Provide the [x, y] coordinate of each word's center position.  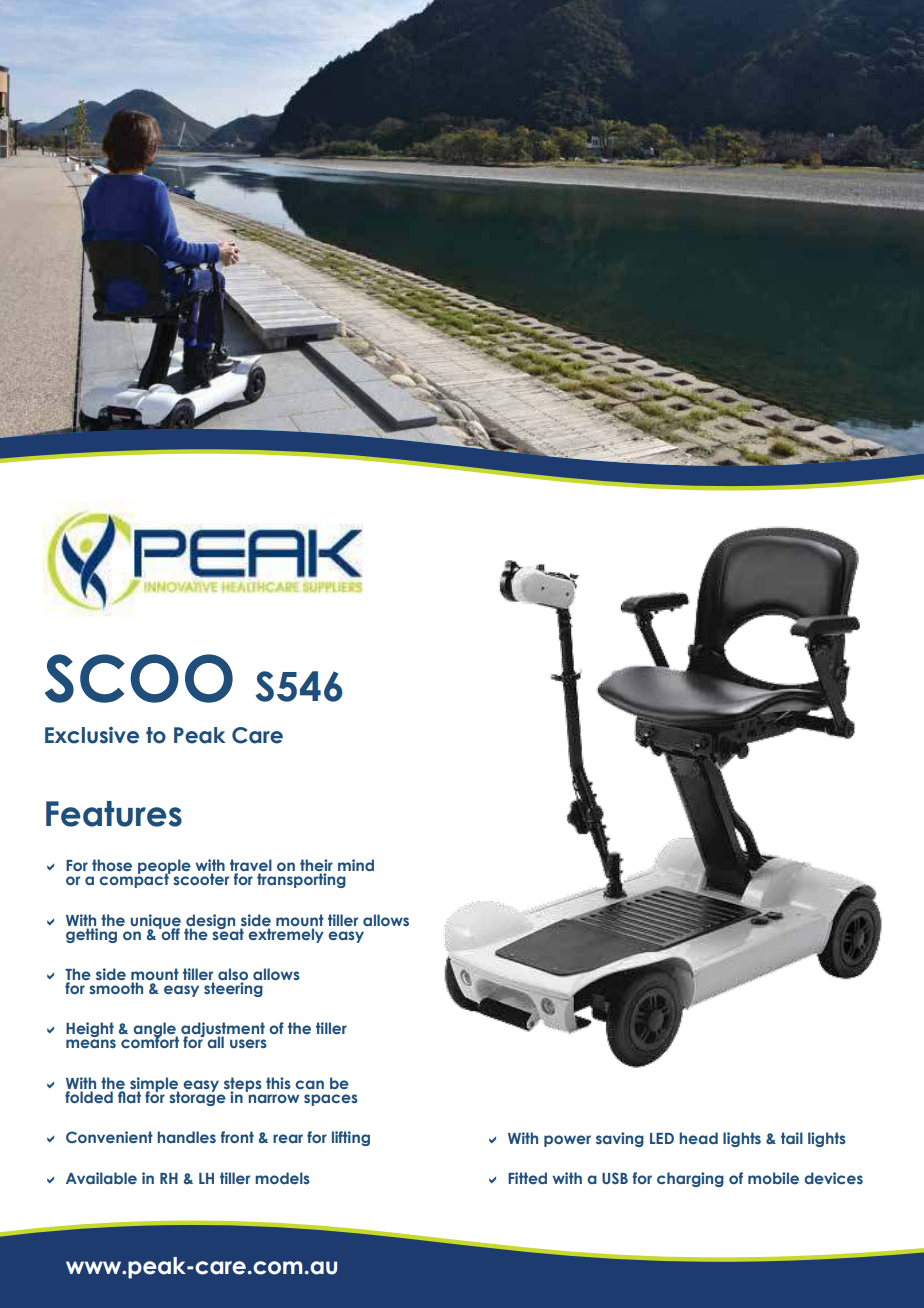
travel [251, 866]
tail [792, 1138]
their [316, 866]
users [248, 1043]
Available [101, 1178]
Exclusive [92, 735]
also [233, 975]
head [698, 1138]
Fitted [527, 1178]
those [112, 865]
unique [155, 922]
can [309, 1084]
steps [243, 1085]
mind [356, 865]
